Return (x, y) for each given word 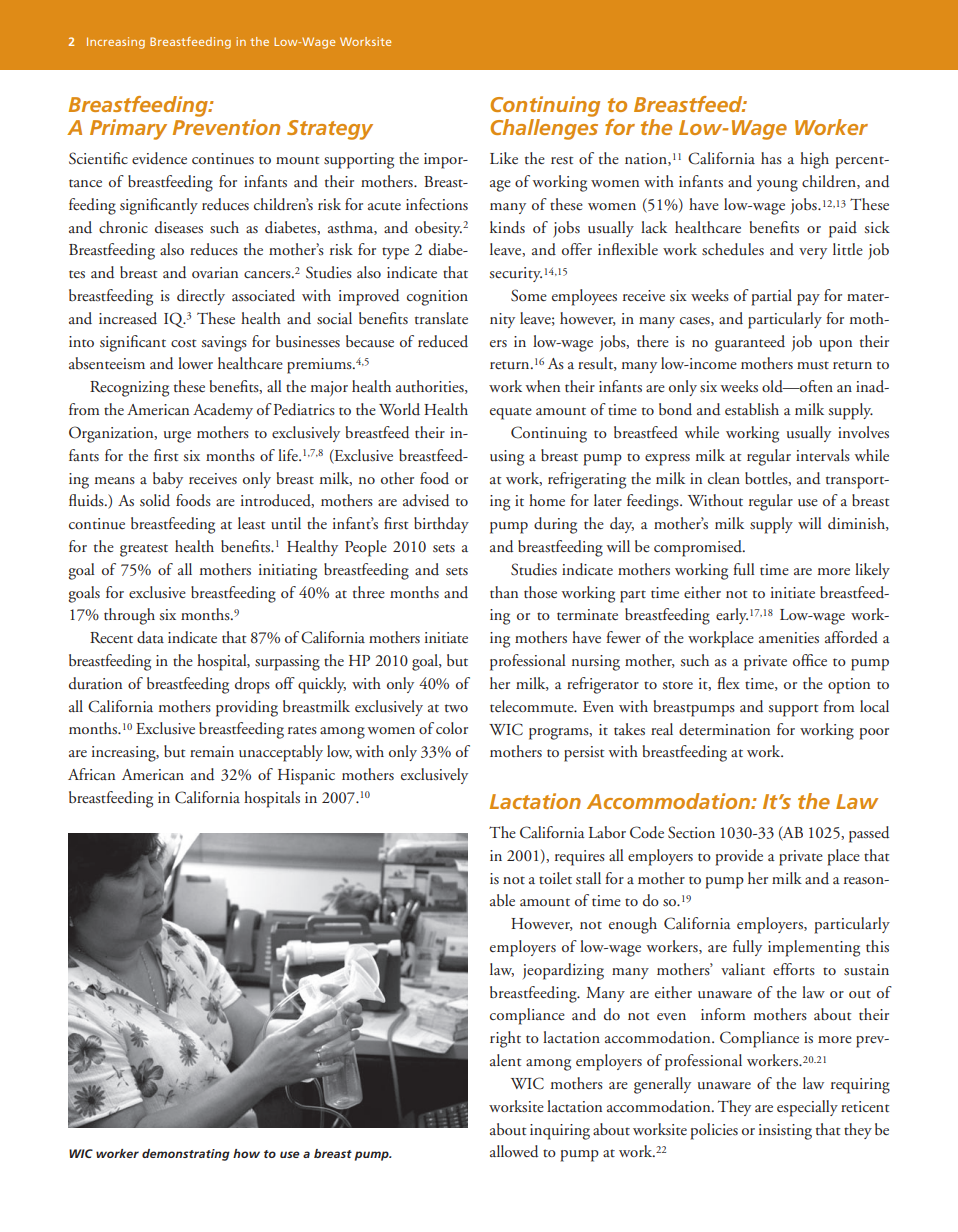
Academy (223, 411)
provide (739, 857)
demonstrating (186, 1155)
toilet (555, 878)
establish (752, 409)
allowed (514, 1151)
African (91, 774)
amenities (789, 638)
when (543, 386)
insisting (785, 1132)
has (771, 158)
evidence (159, 158)
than (504, 592)
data (150, 637)
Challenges (544, 129)
